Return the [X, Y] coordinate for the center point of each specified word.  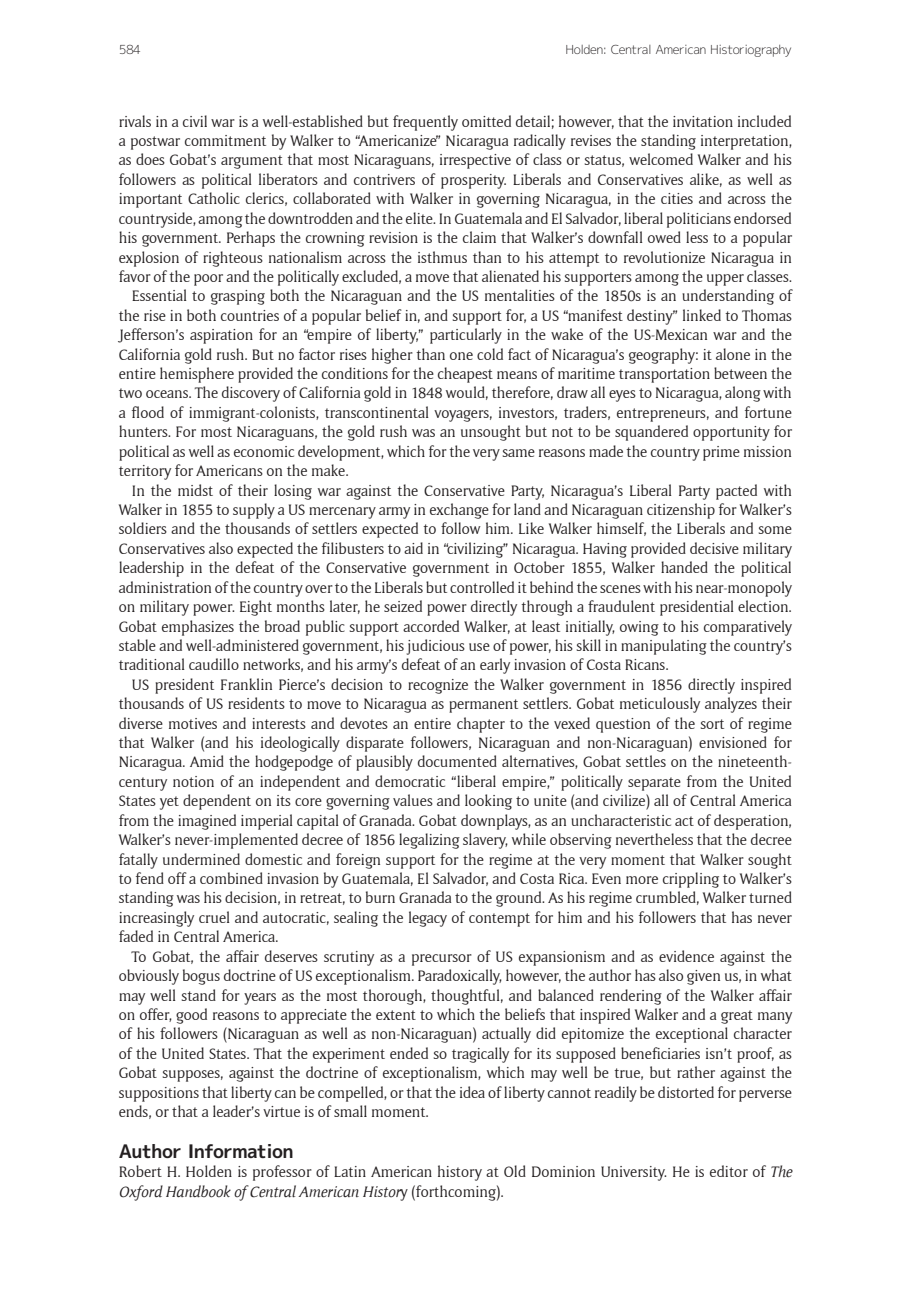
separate [654, 784]
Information [241, 1151]
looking [488, 802]
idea [472, 1092]
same [519, 453]
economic [264, 451]
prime [721, 453]
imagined [207, 822]
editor [729, 1171]
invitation [703, 121]
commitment [225, 140]
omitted [486, 121]
